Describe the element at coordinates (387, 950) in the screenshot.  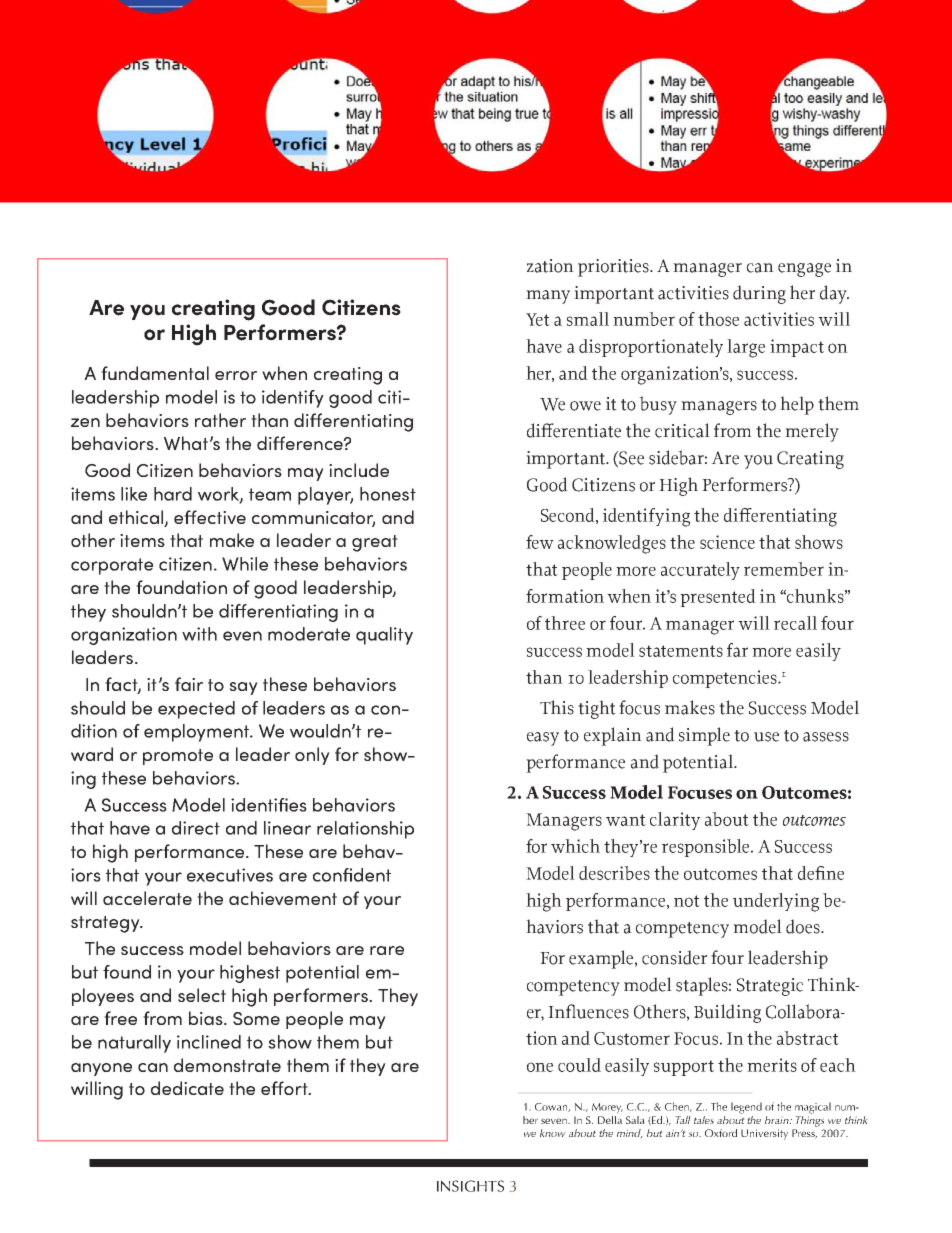
I see `rare` at that location.
